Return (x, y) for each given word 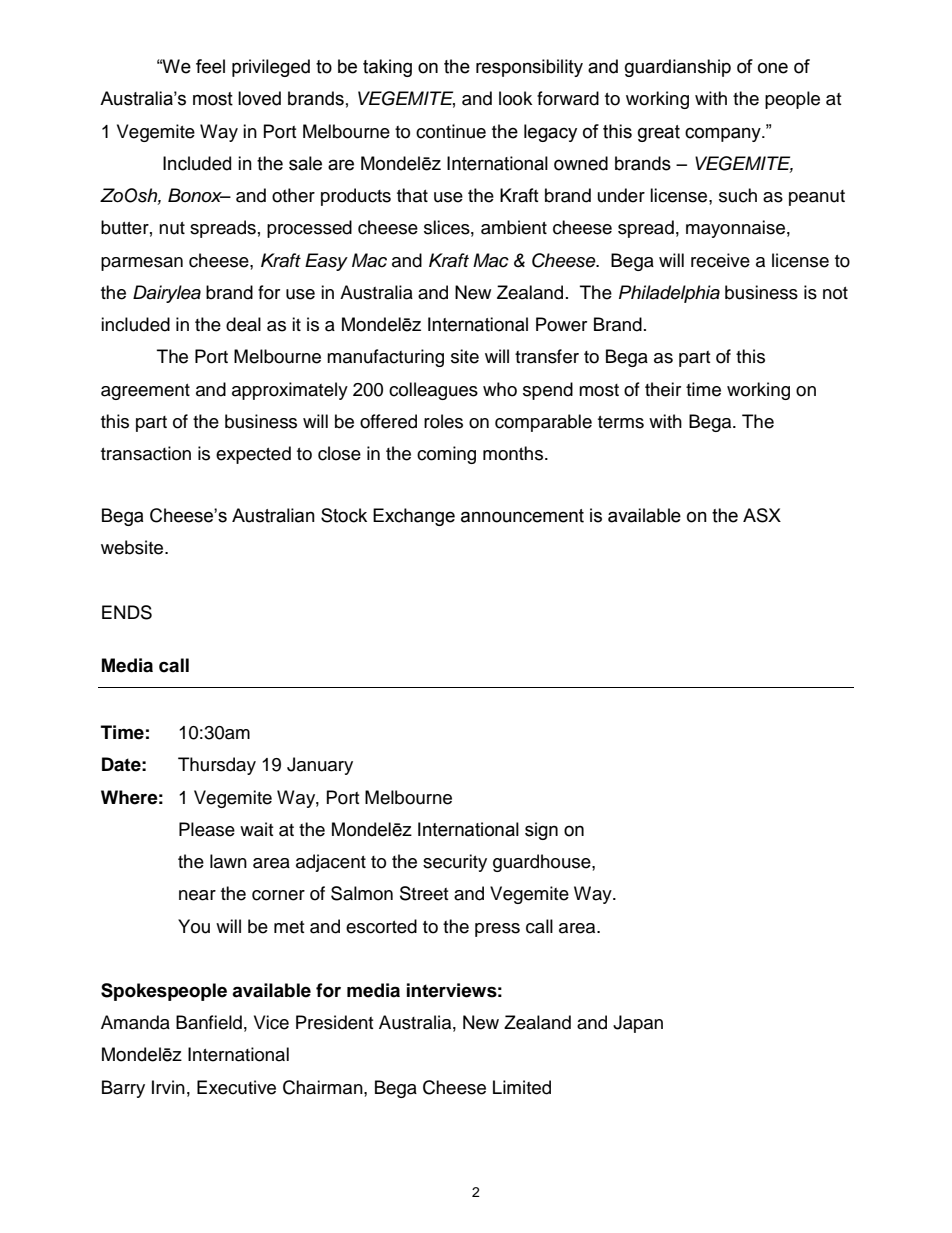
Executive (236, 1087)
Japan (638, 1024)
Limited (522, 1087)
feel (210, 66)
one (773, 68)
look (515, 98)
